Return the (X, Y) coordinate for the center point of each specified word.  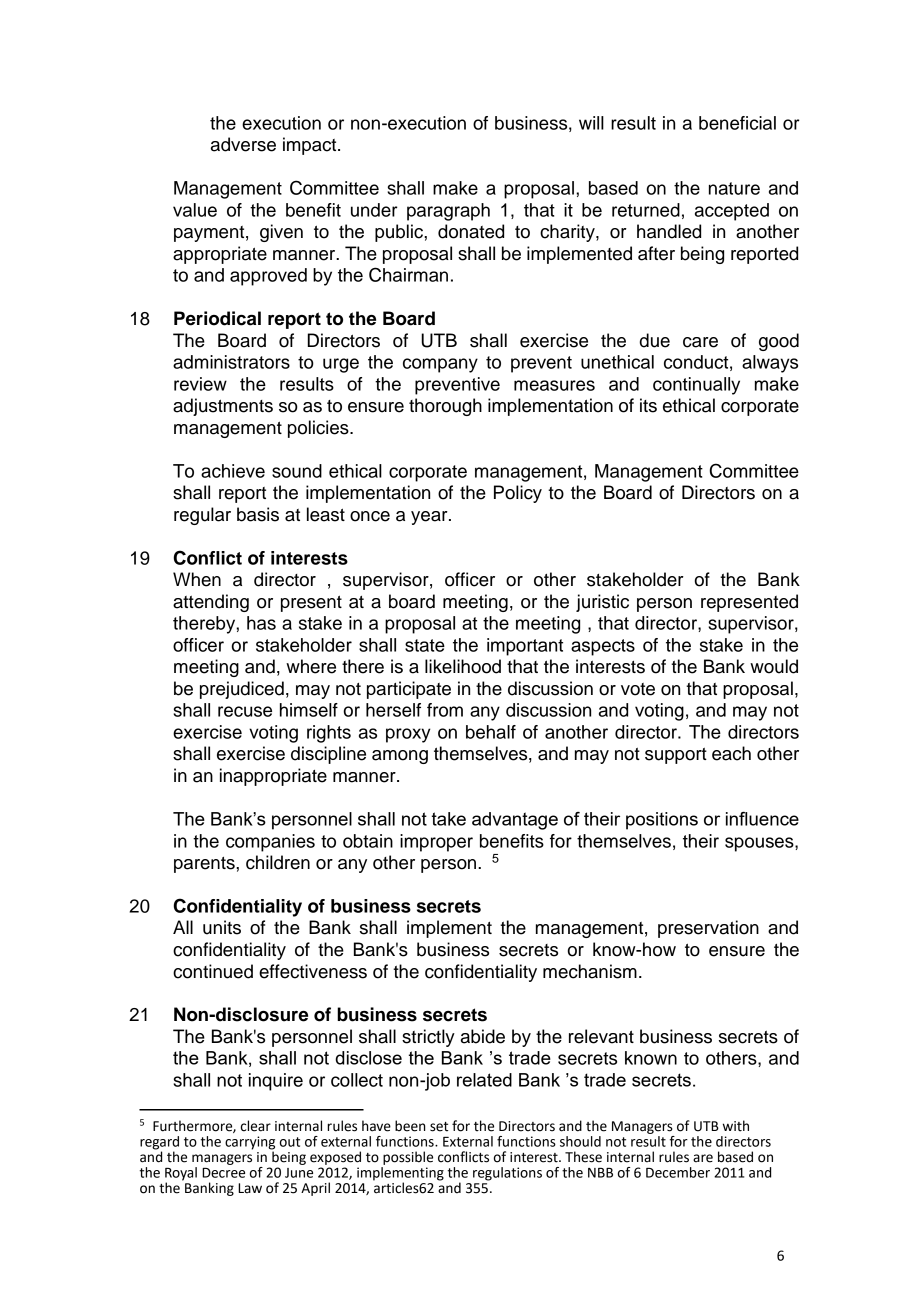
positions (662, 821)
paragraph (448, 212)
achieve (233, 471)
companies (270, 843)
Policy (518, 494)
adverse (243, 144)
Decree (223, 1173)
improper (436, 843)
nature (734, 188)
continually (696, 386)
